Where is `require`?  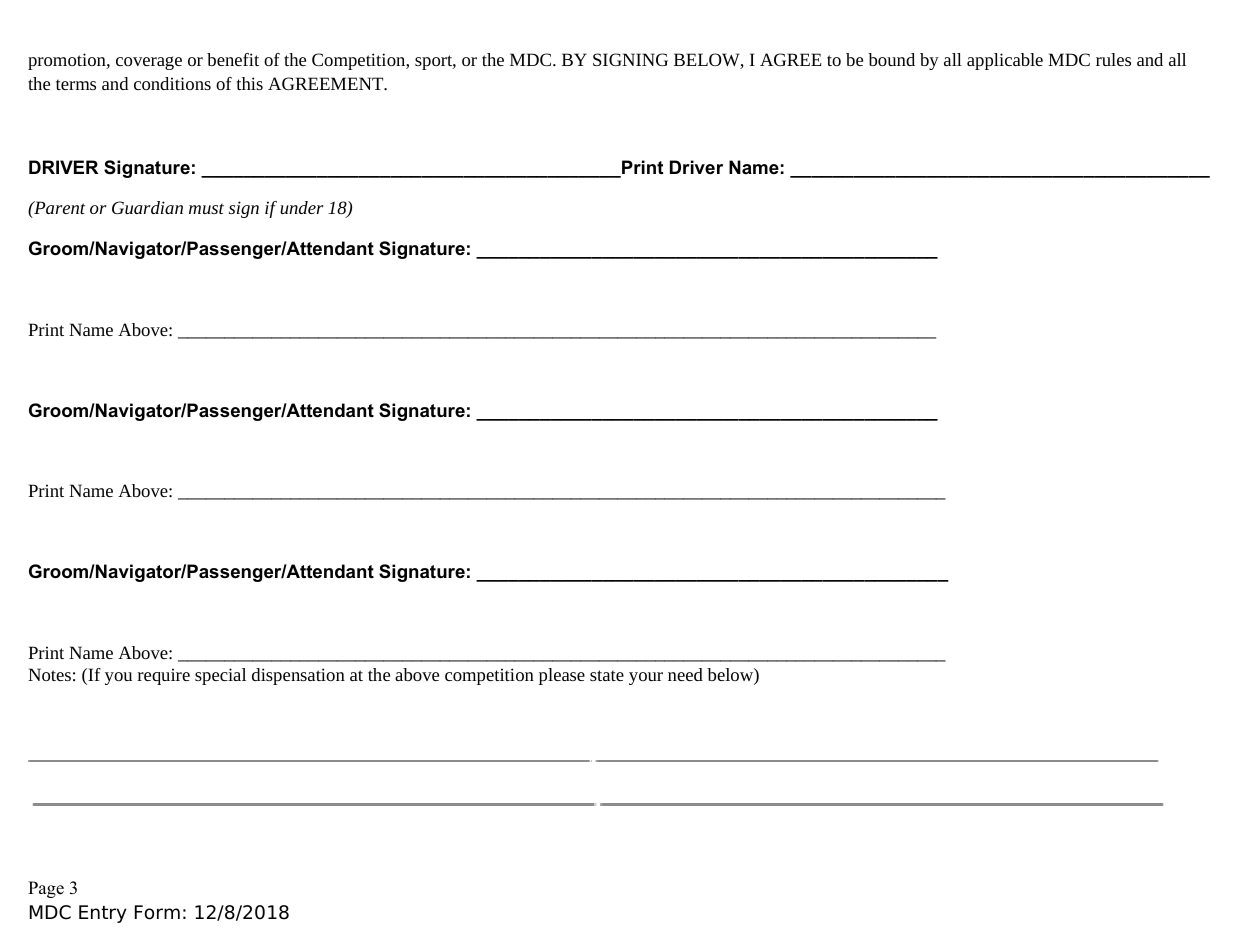
require is located at coordinates (164, 676).
